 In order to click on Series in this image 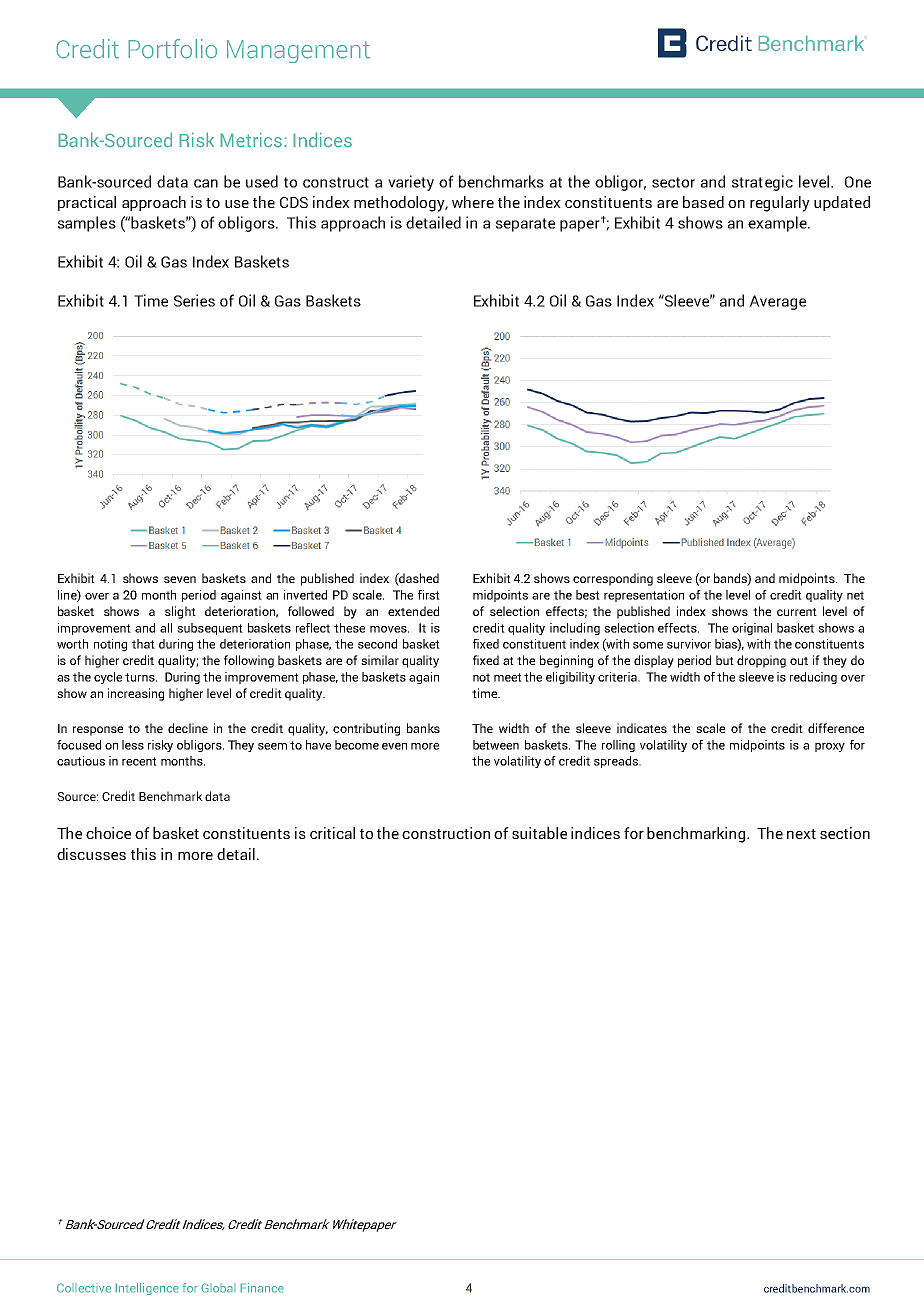, I will do `click(194, 300)`.
